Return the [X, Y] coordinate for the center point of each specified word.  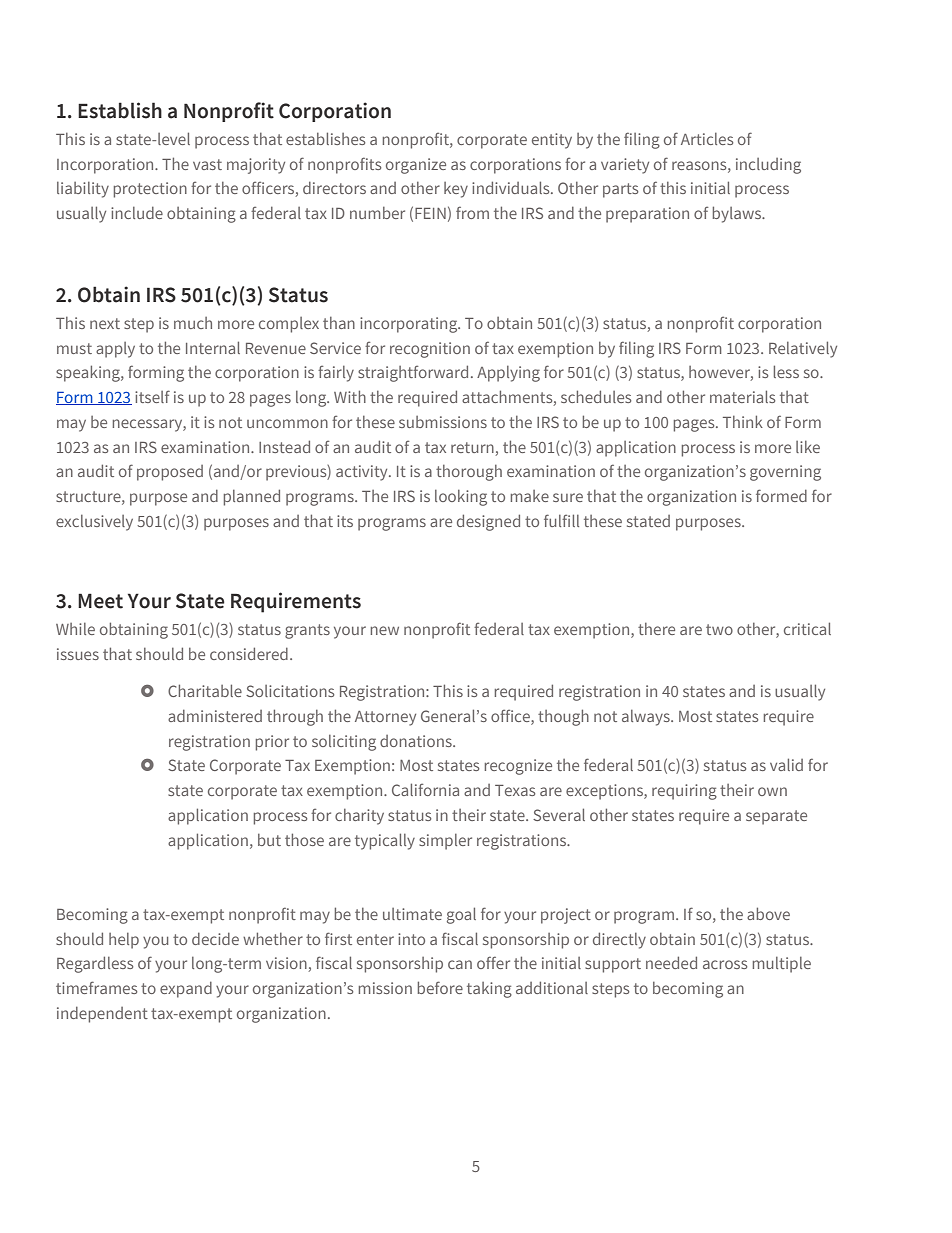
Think [743, 421]
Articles [707, 139]
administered [215, 716]
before [440, 987]
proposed [170, 473]
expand [186, 990]
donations [417, 741]
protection [150, 190]
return [472, 447]
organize [416, 166]
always [647, 718]
